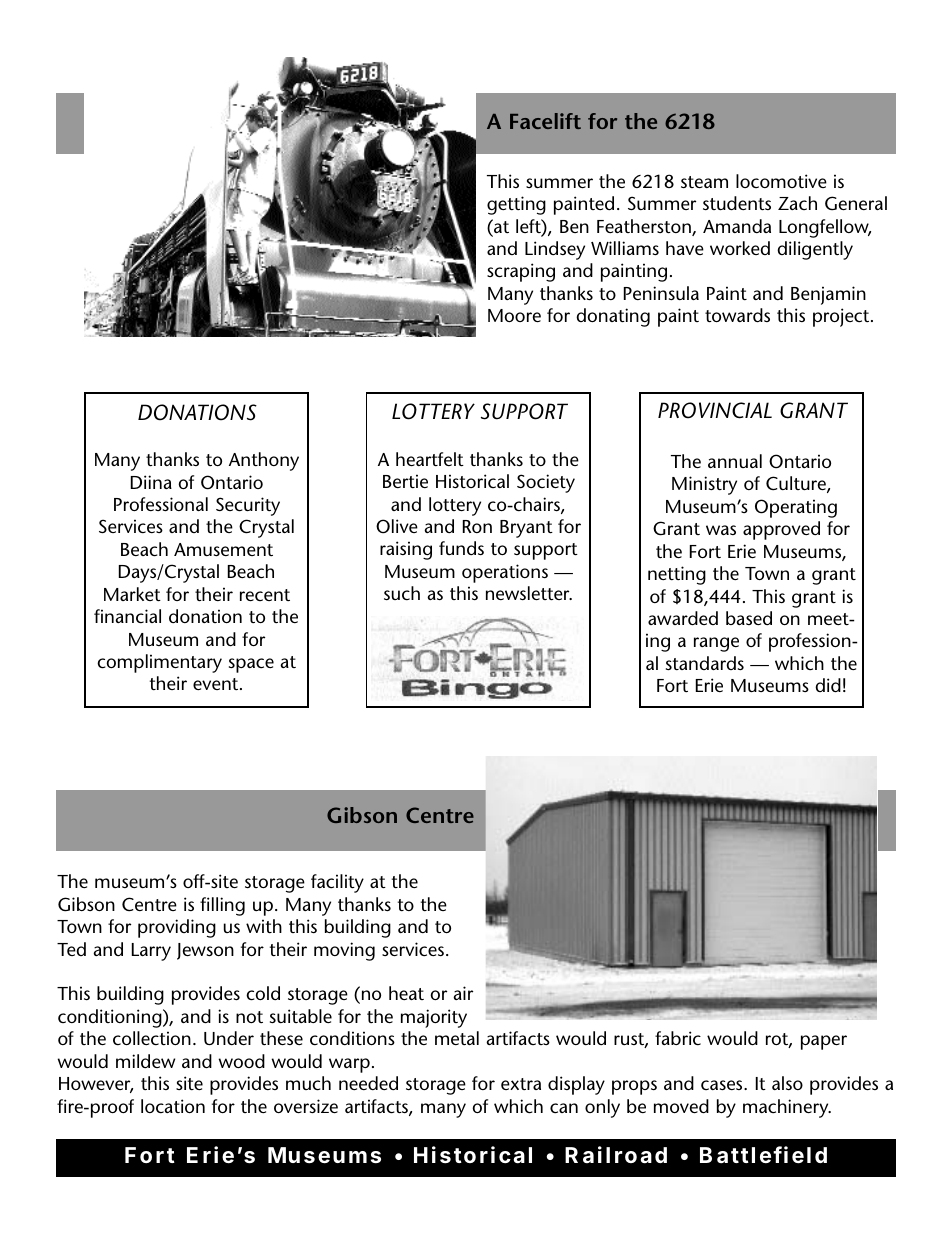 The height and width of the screenshot is (1233, 952). Describe the element at coordinates (516, 205) in the screenshot. I see `getting` at that location.
